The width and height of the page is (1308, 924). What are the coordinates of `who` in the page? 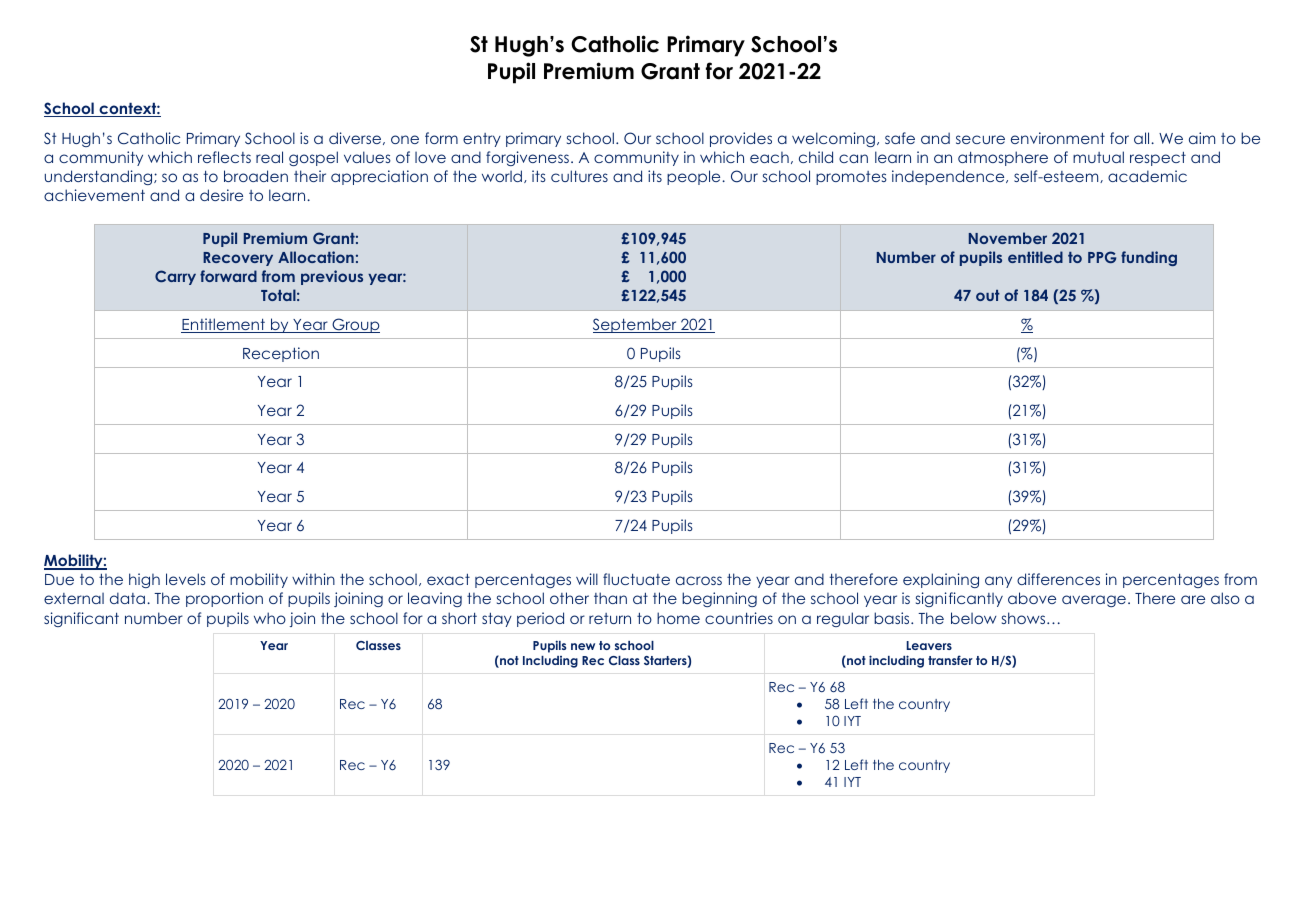 It's located at (270, 618).
